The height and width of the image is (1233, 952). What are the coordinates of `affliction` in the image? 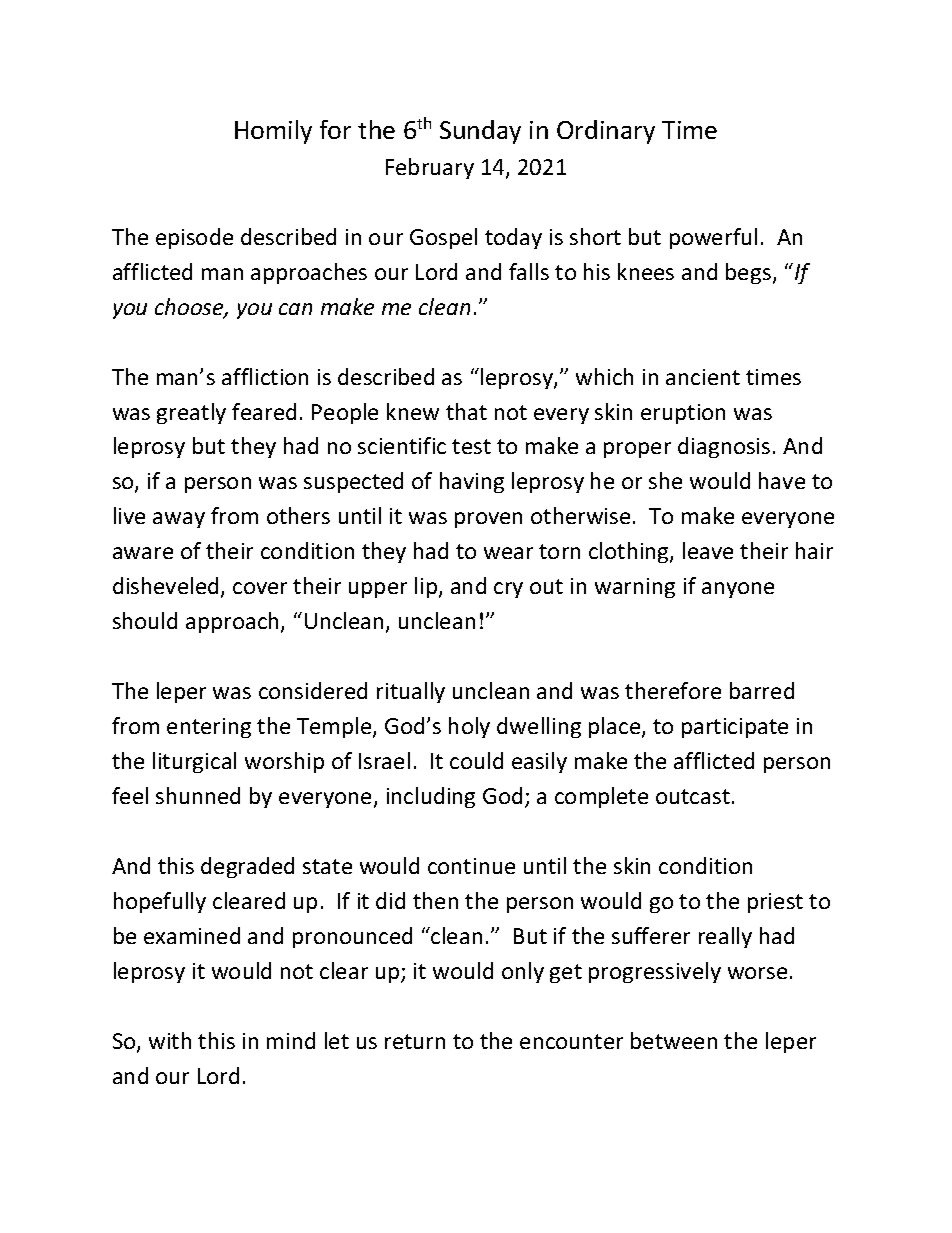 It's located at (265, 376).
